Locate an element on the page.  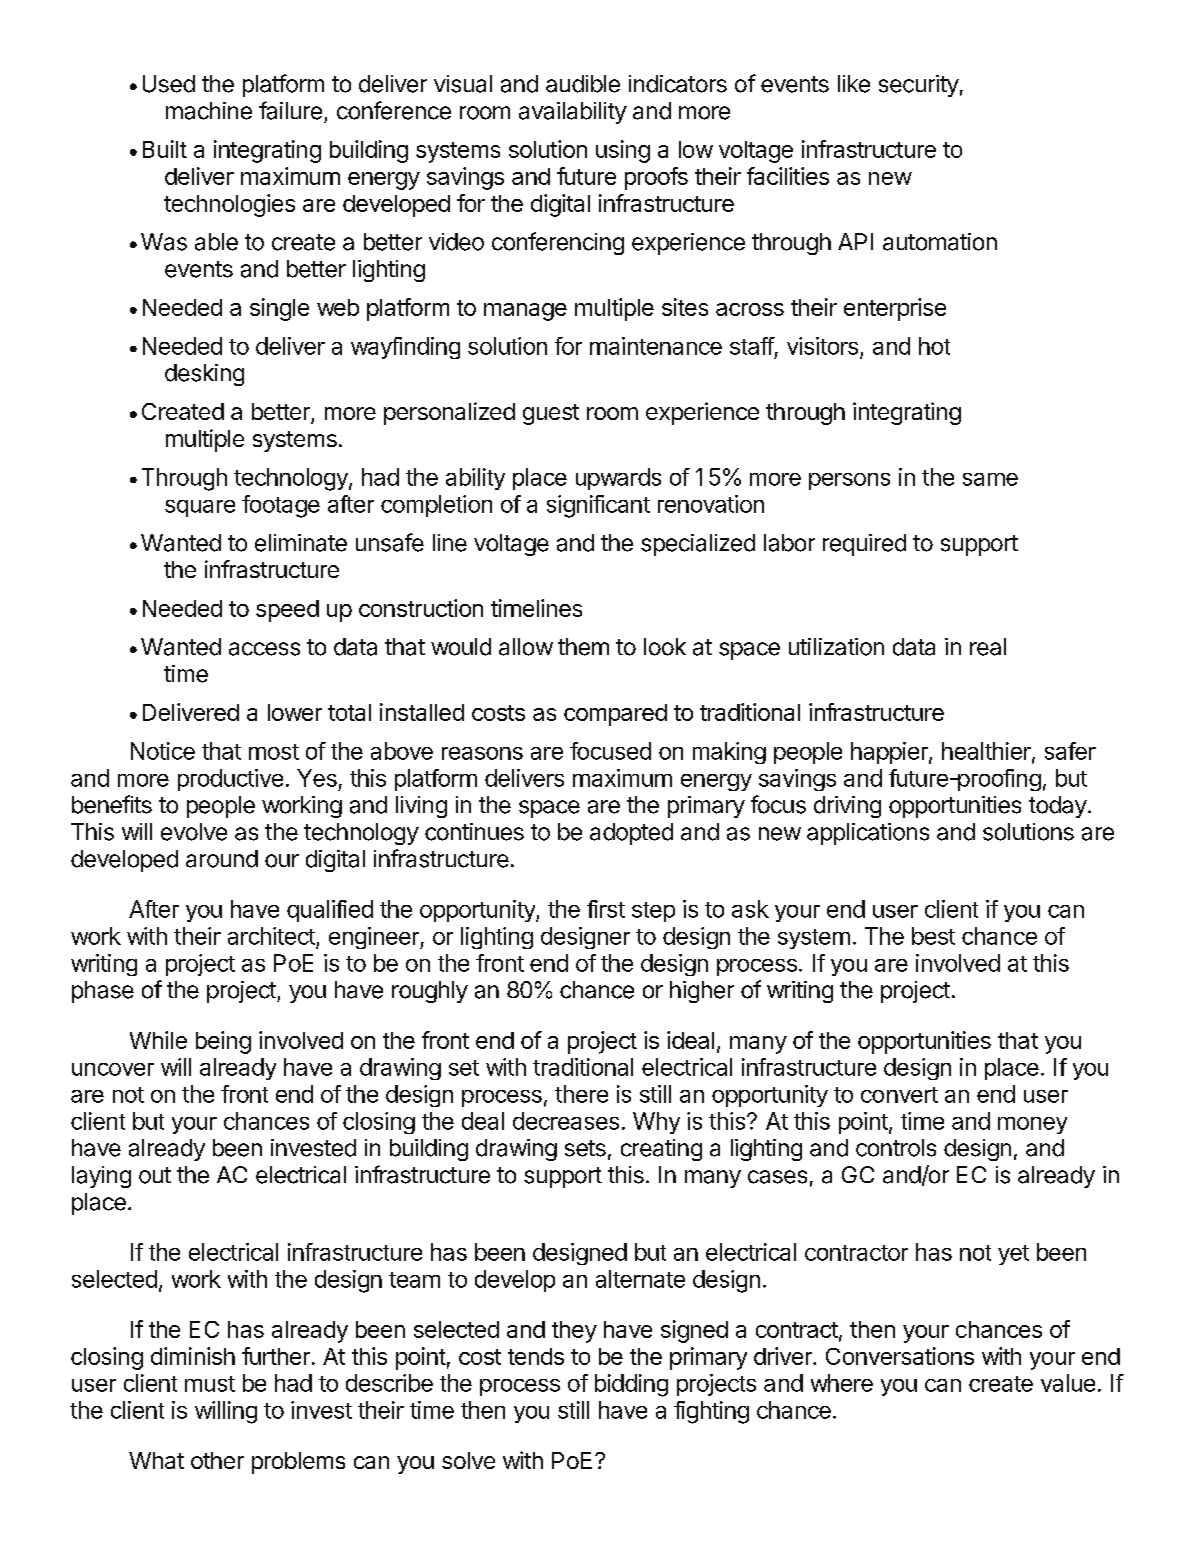
machine is located at coordinates (209, 111).
